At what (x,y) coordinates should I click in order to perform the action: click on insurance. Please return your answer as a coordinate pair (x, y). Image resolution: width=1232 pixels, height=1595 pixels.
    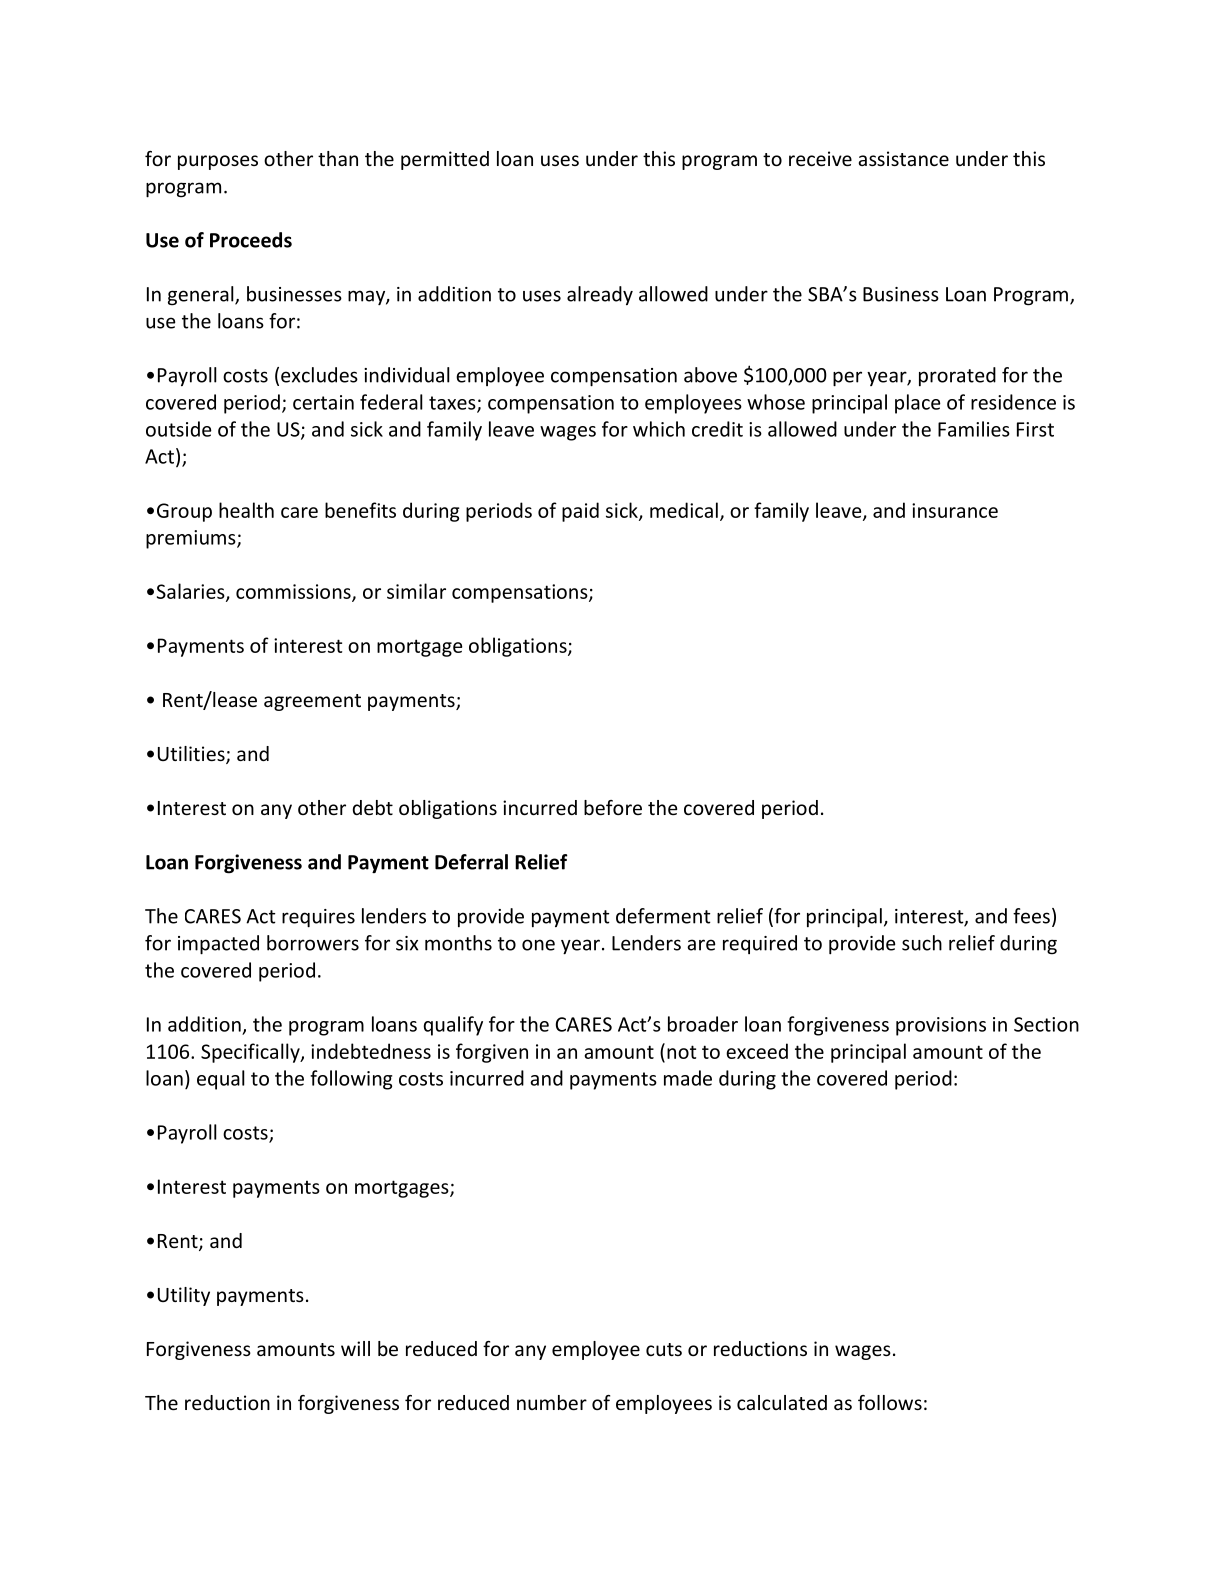
    Looking at the image, I should click on (955, 510).
